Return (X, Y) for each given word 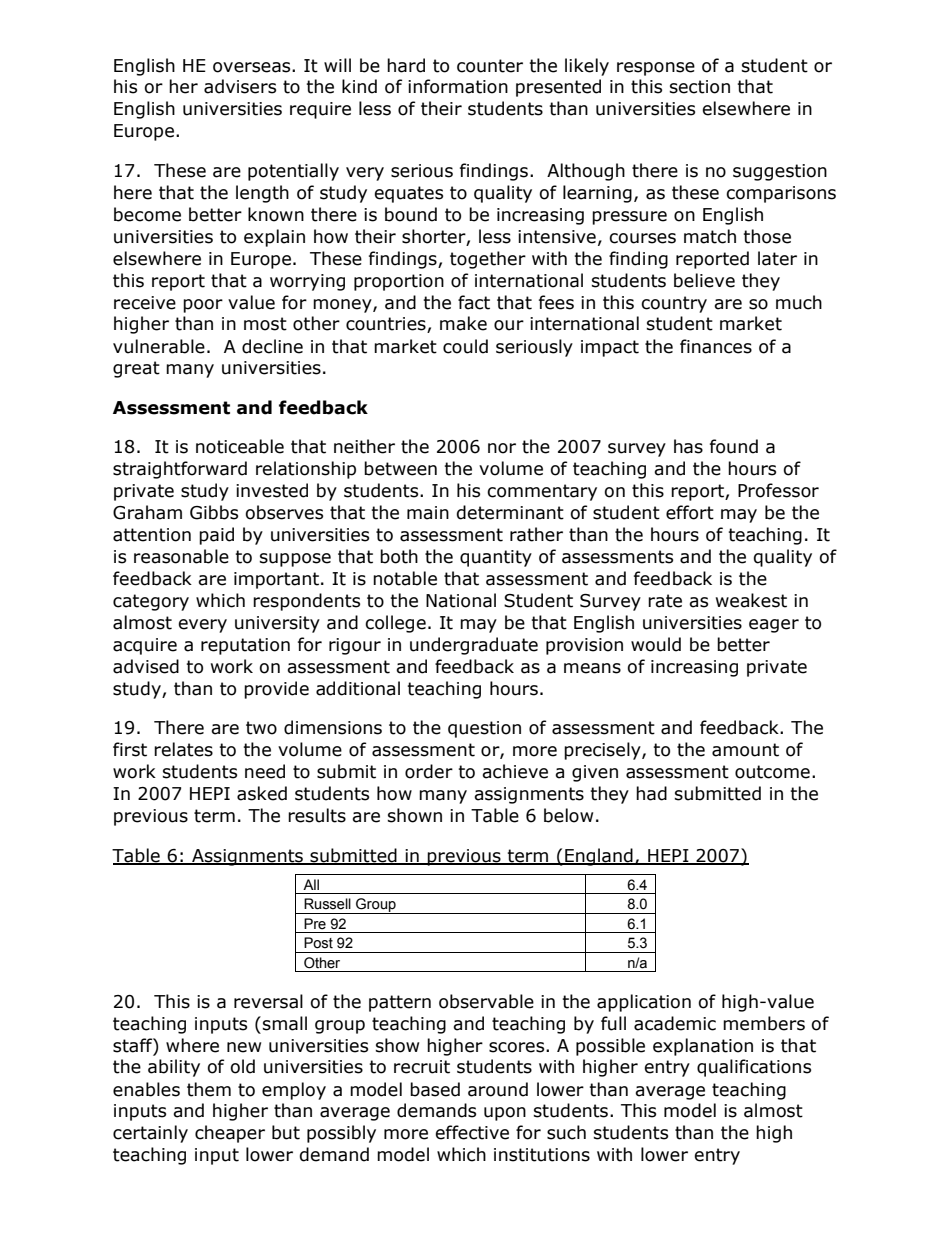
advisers (240, 86)
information (458, 86)
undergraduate (474, 646)
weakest (751, 600)
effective (472, 1132)
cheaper (230, 1134)
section (700, 87)
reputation (245, 646)
